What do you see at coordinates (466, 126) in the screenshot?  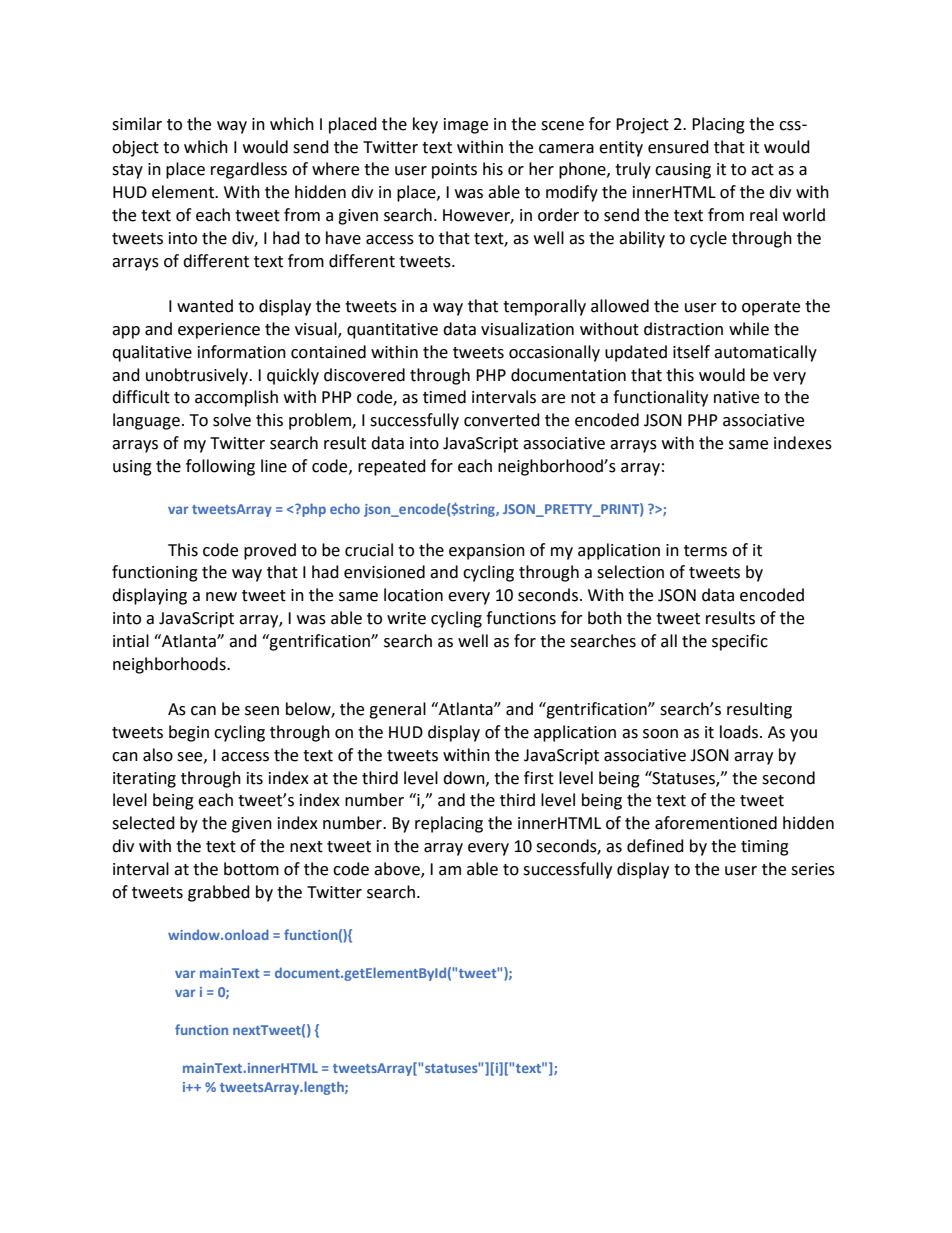 I see `image` at bounding box center [466, 126].
